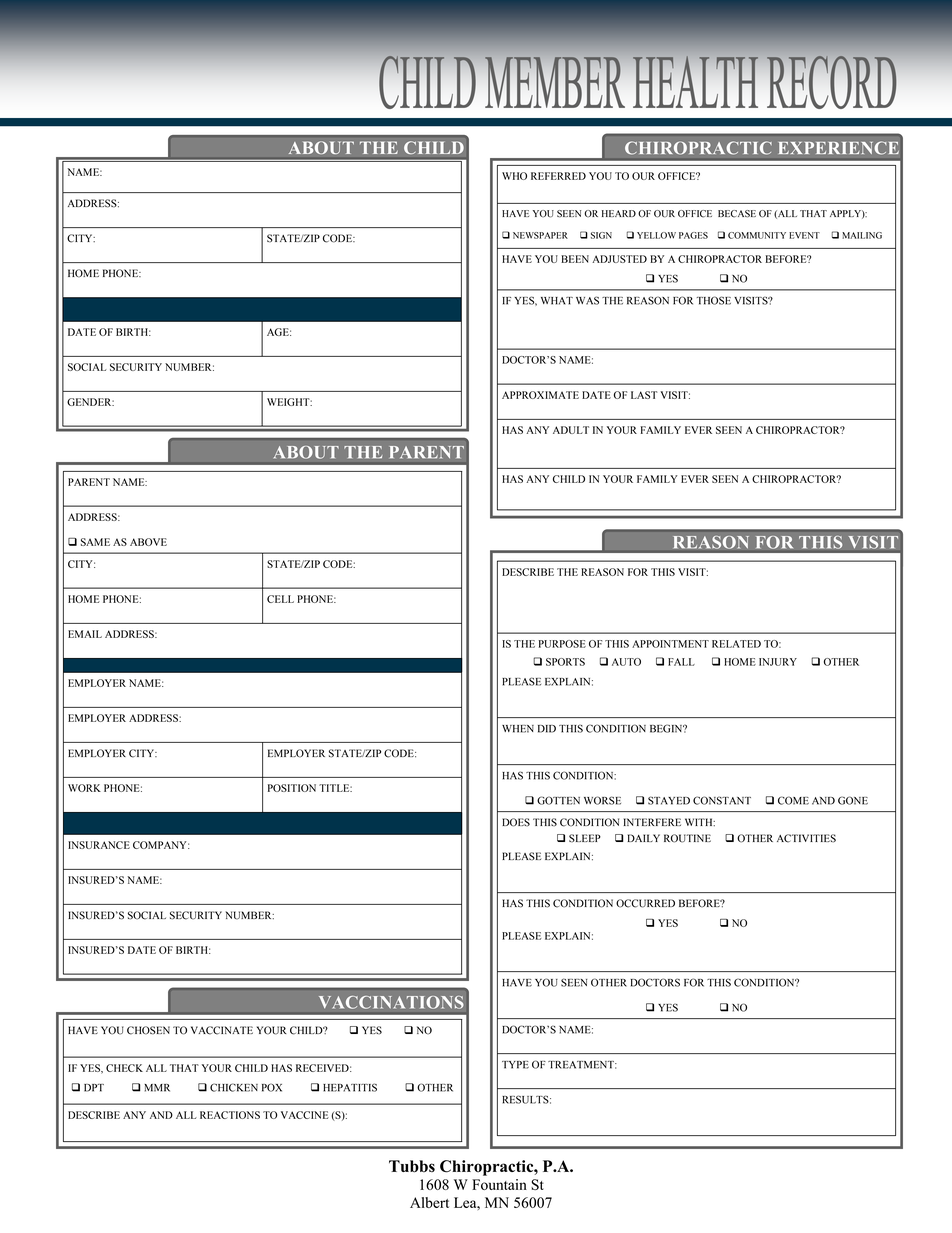 This screenshot has width=952, height=1233. Describe the element at coordinates (558, 176) in the screenshot. I see `REFERRED` at that location.
